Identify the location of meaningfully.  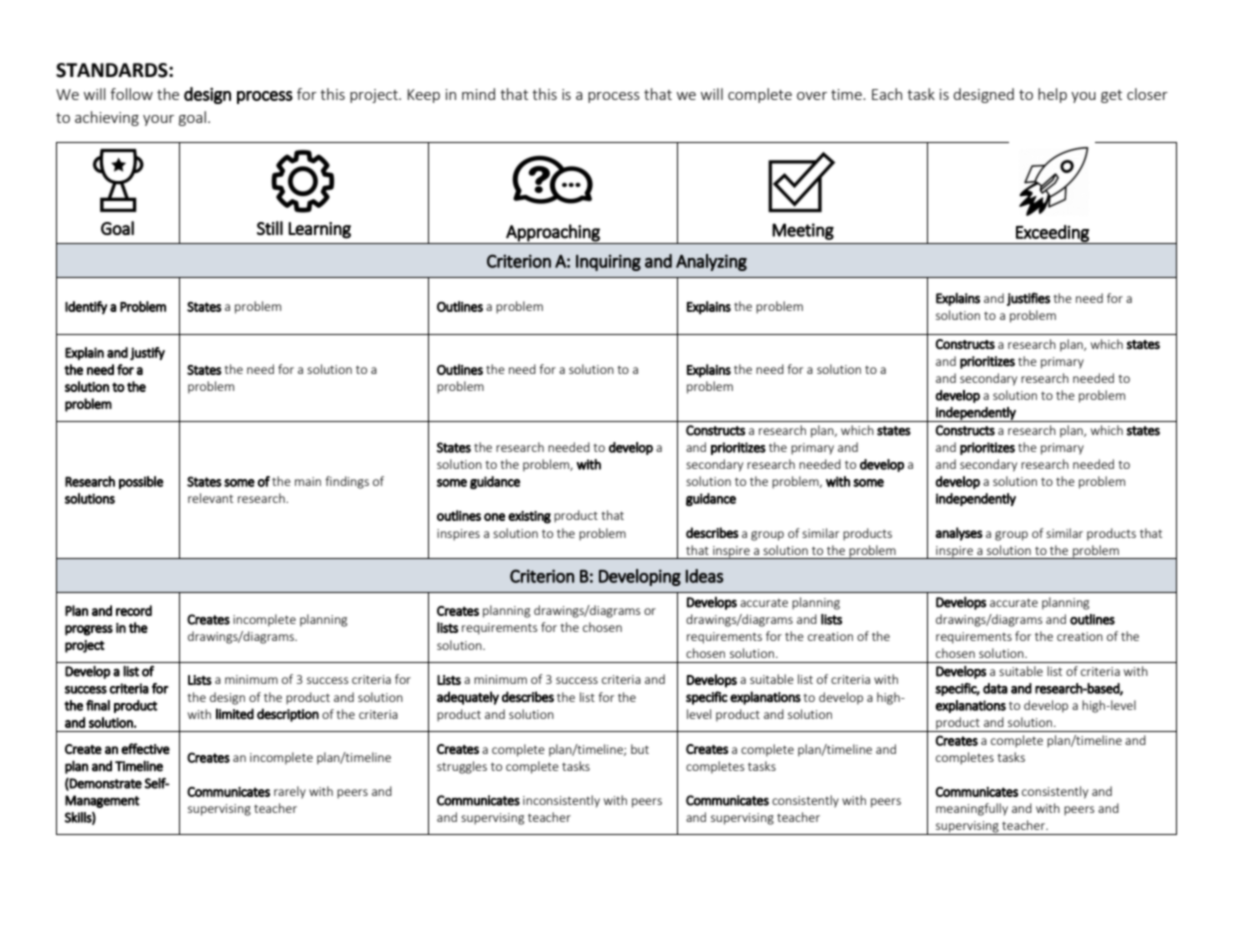
(972, 809).
